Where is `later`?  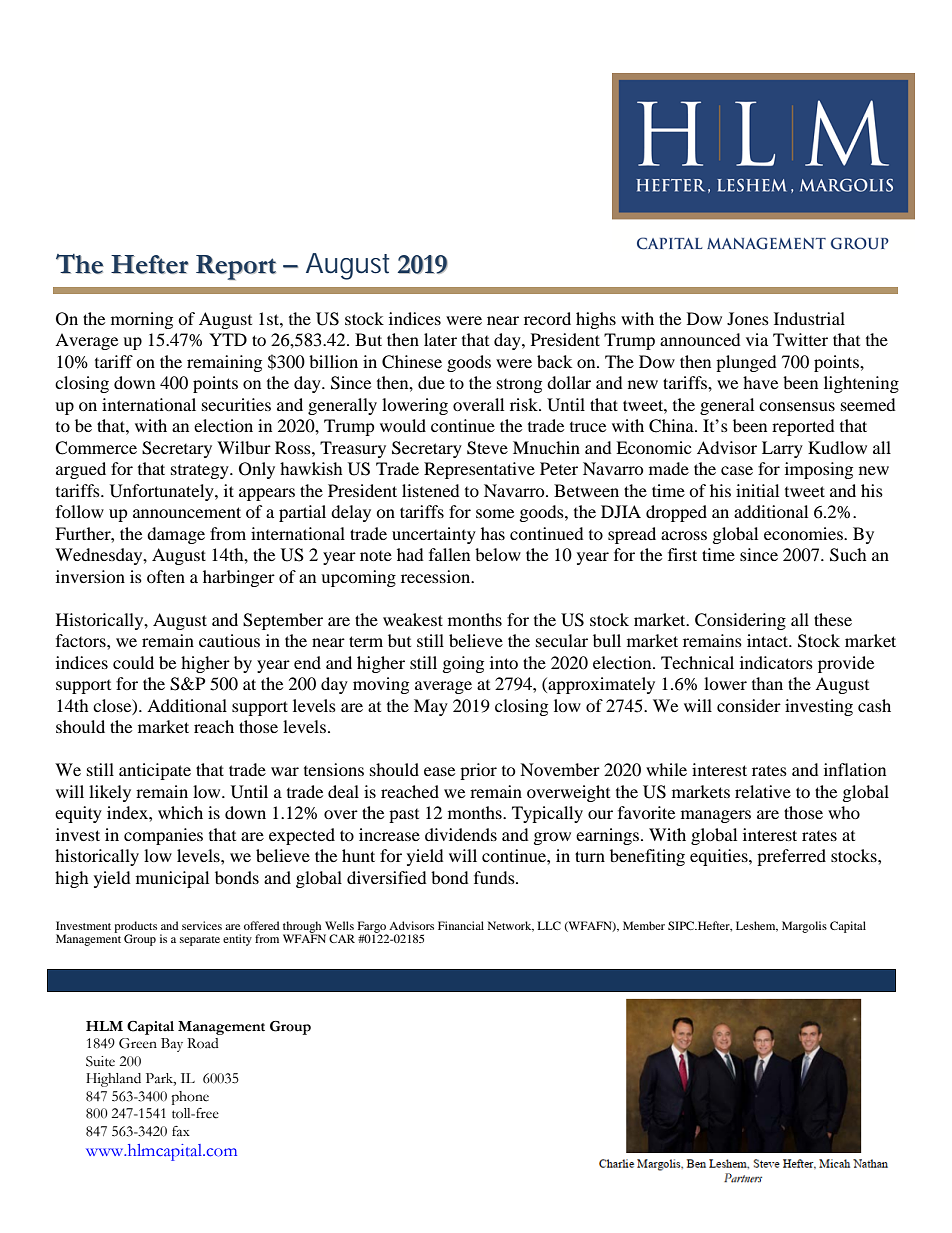 later is located at coordinates (440, 339).
